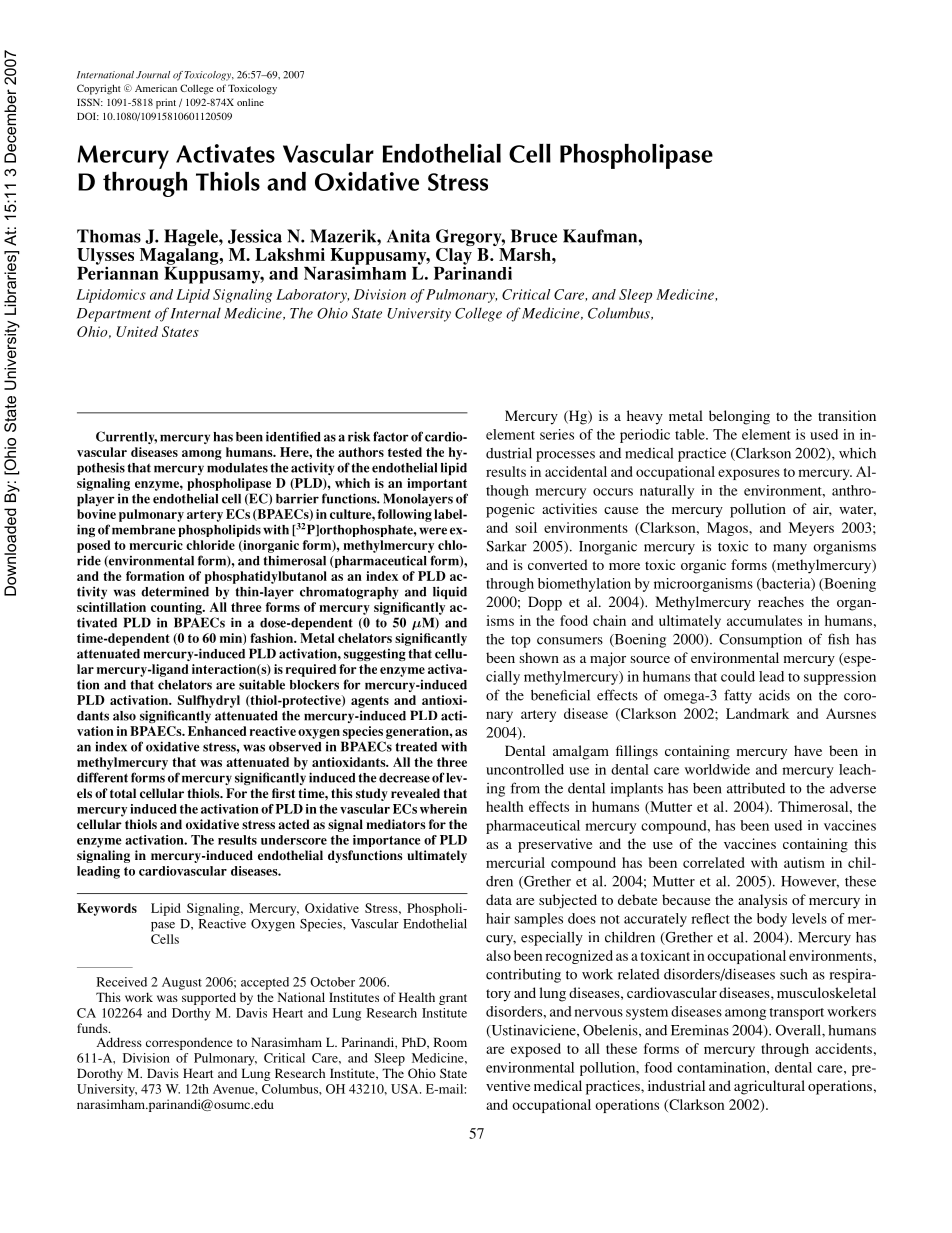  I want to click on tested, so click(405, 452).
